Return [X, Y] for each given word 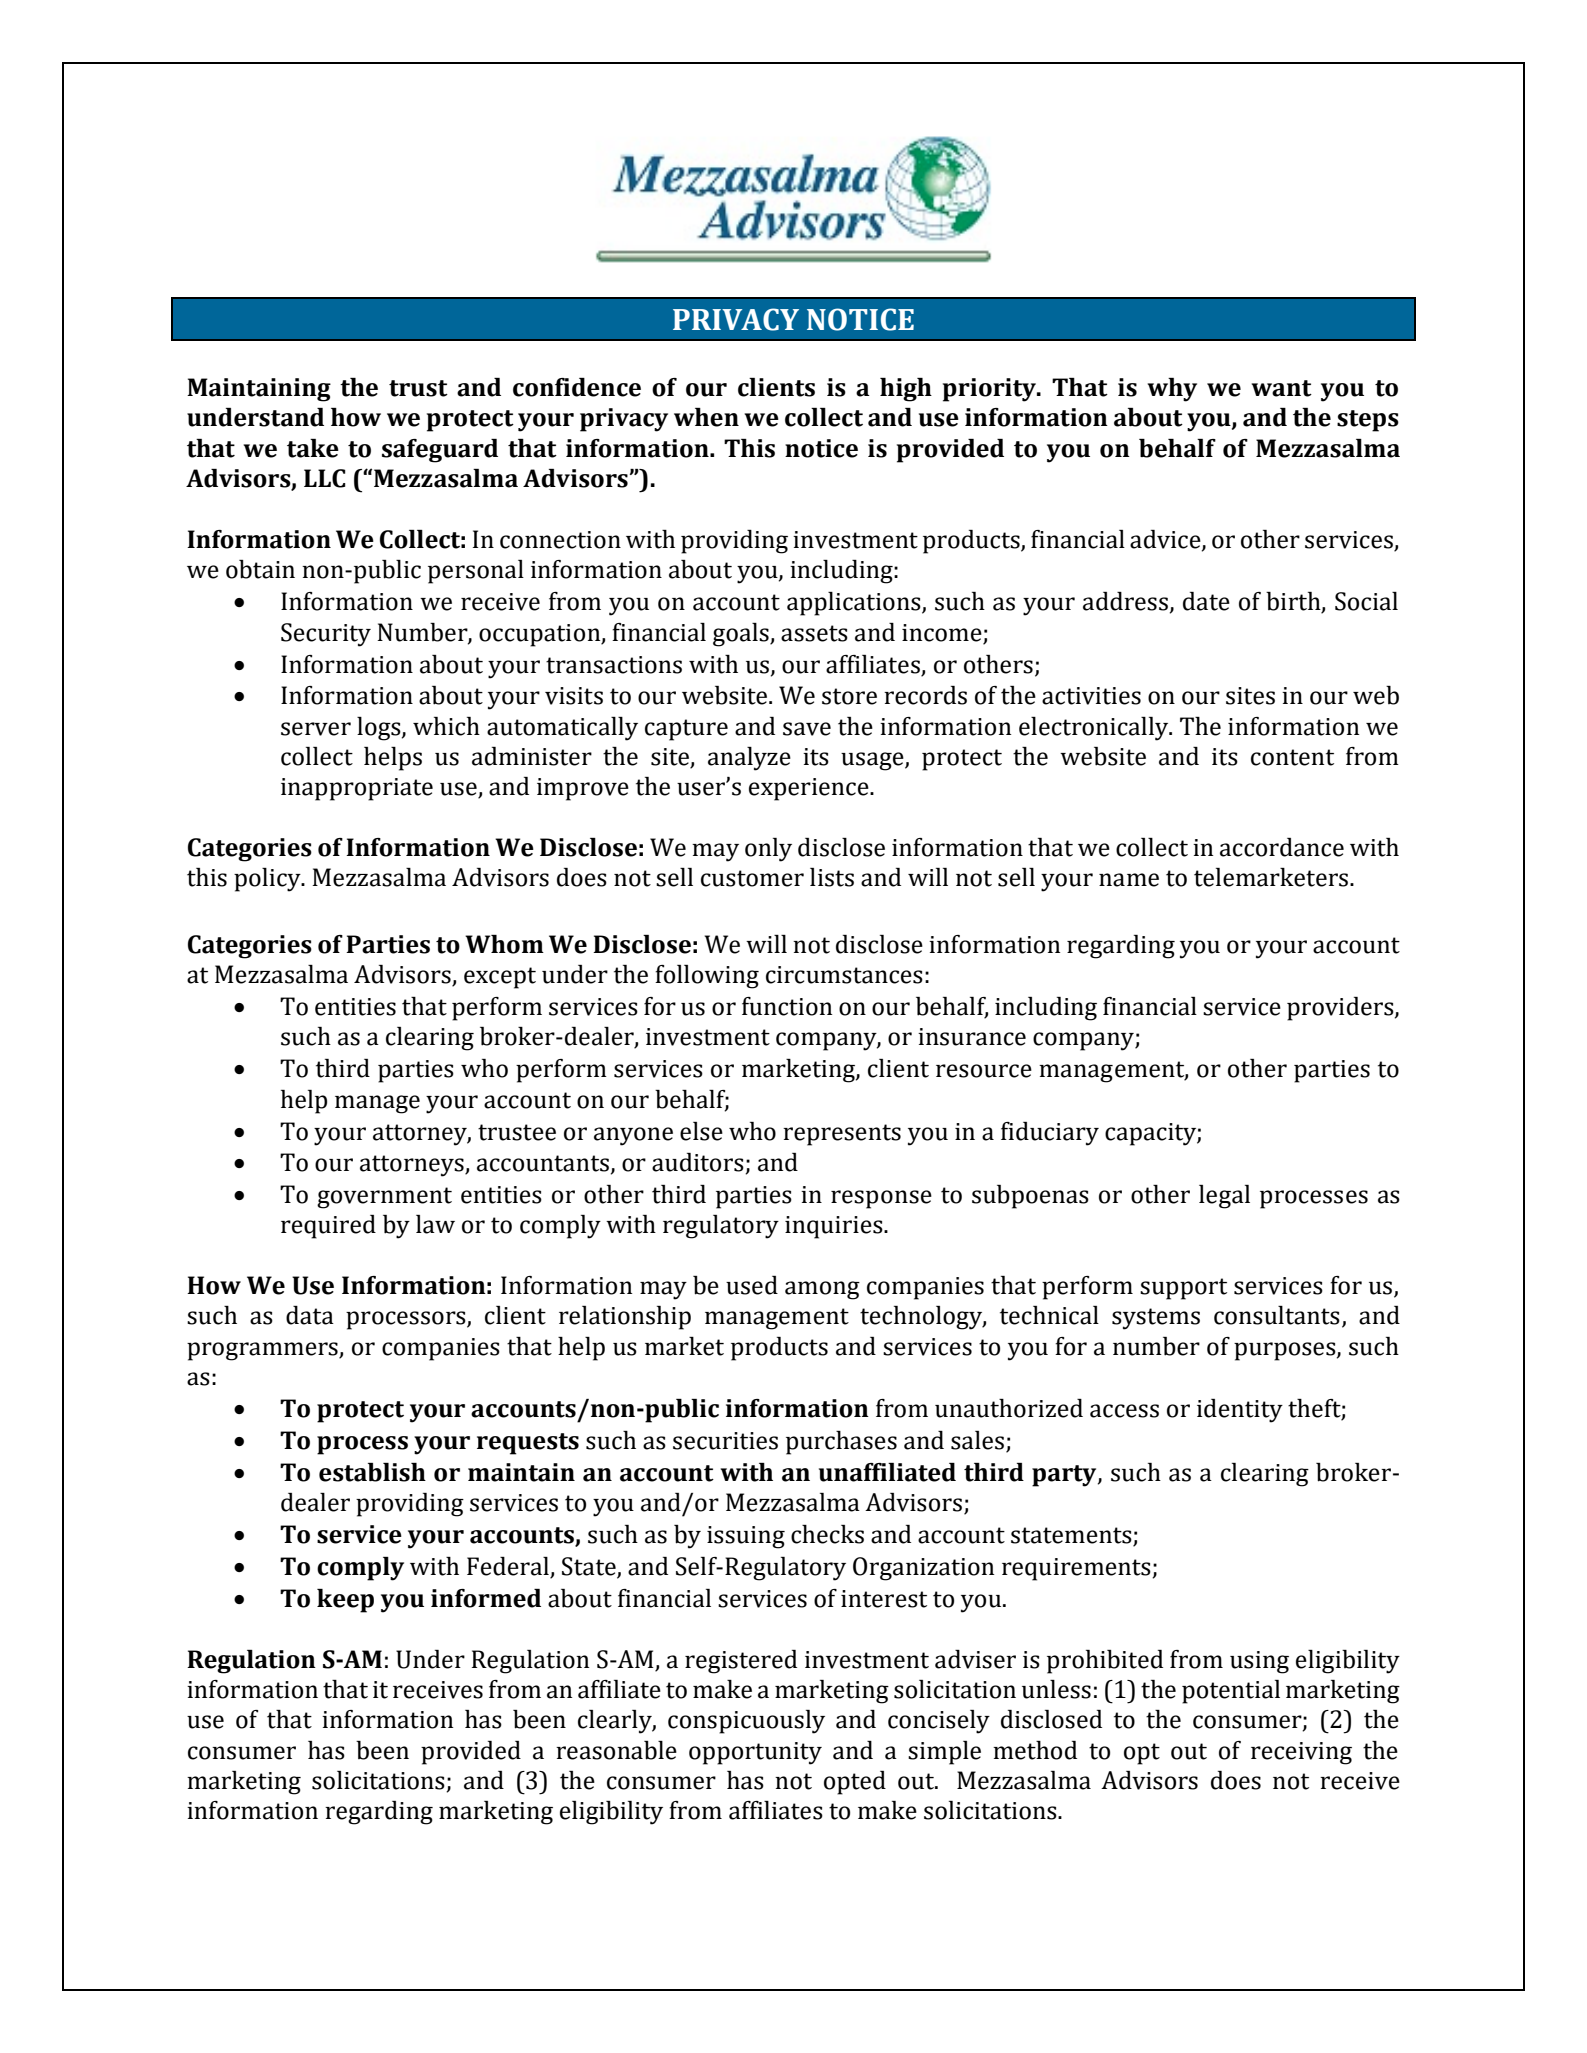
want [1281, 388]
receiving [1301, 1753]
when [706, 417]
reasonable [616, 1750]
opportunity [755, 1753]
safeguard [440, 451]
